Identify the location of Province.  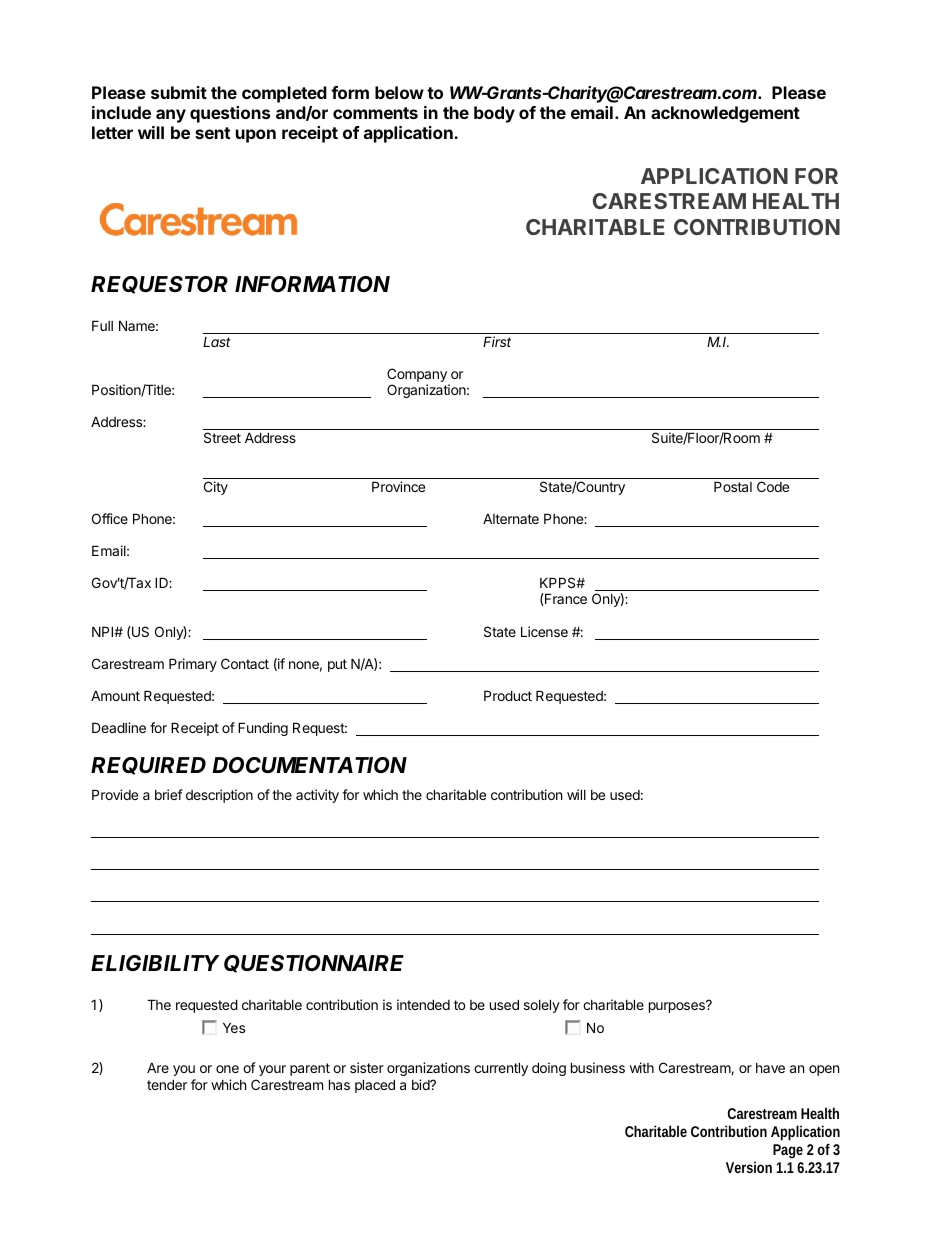
(398, 486).
